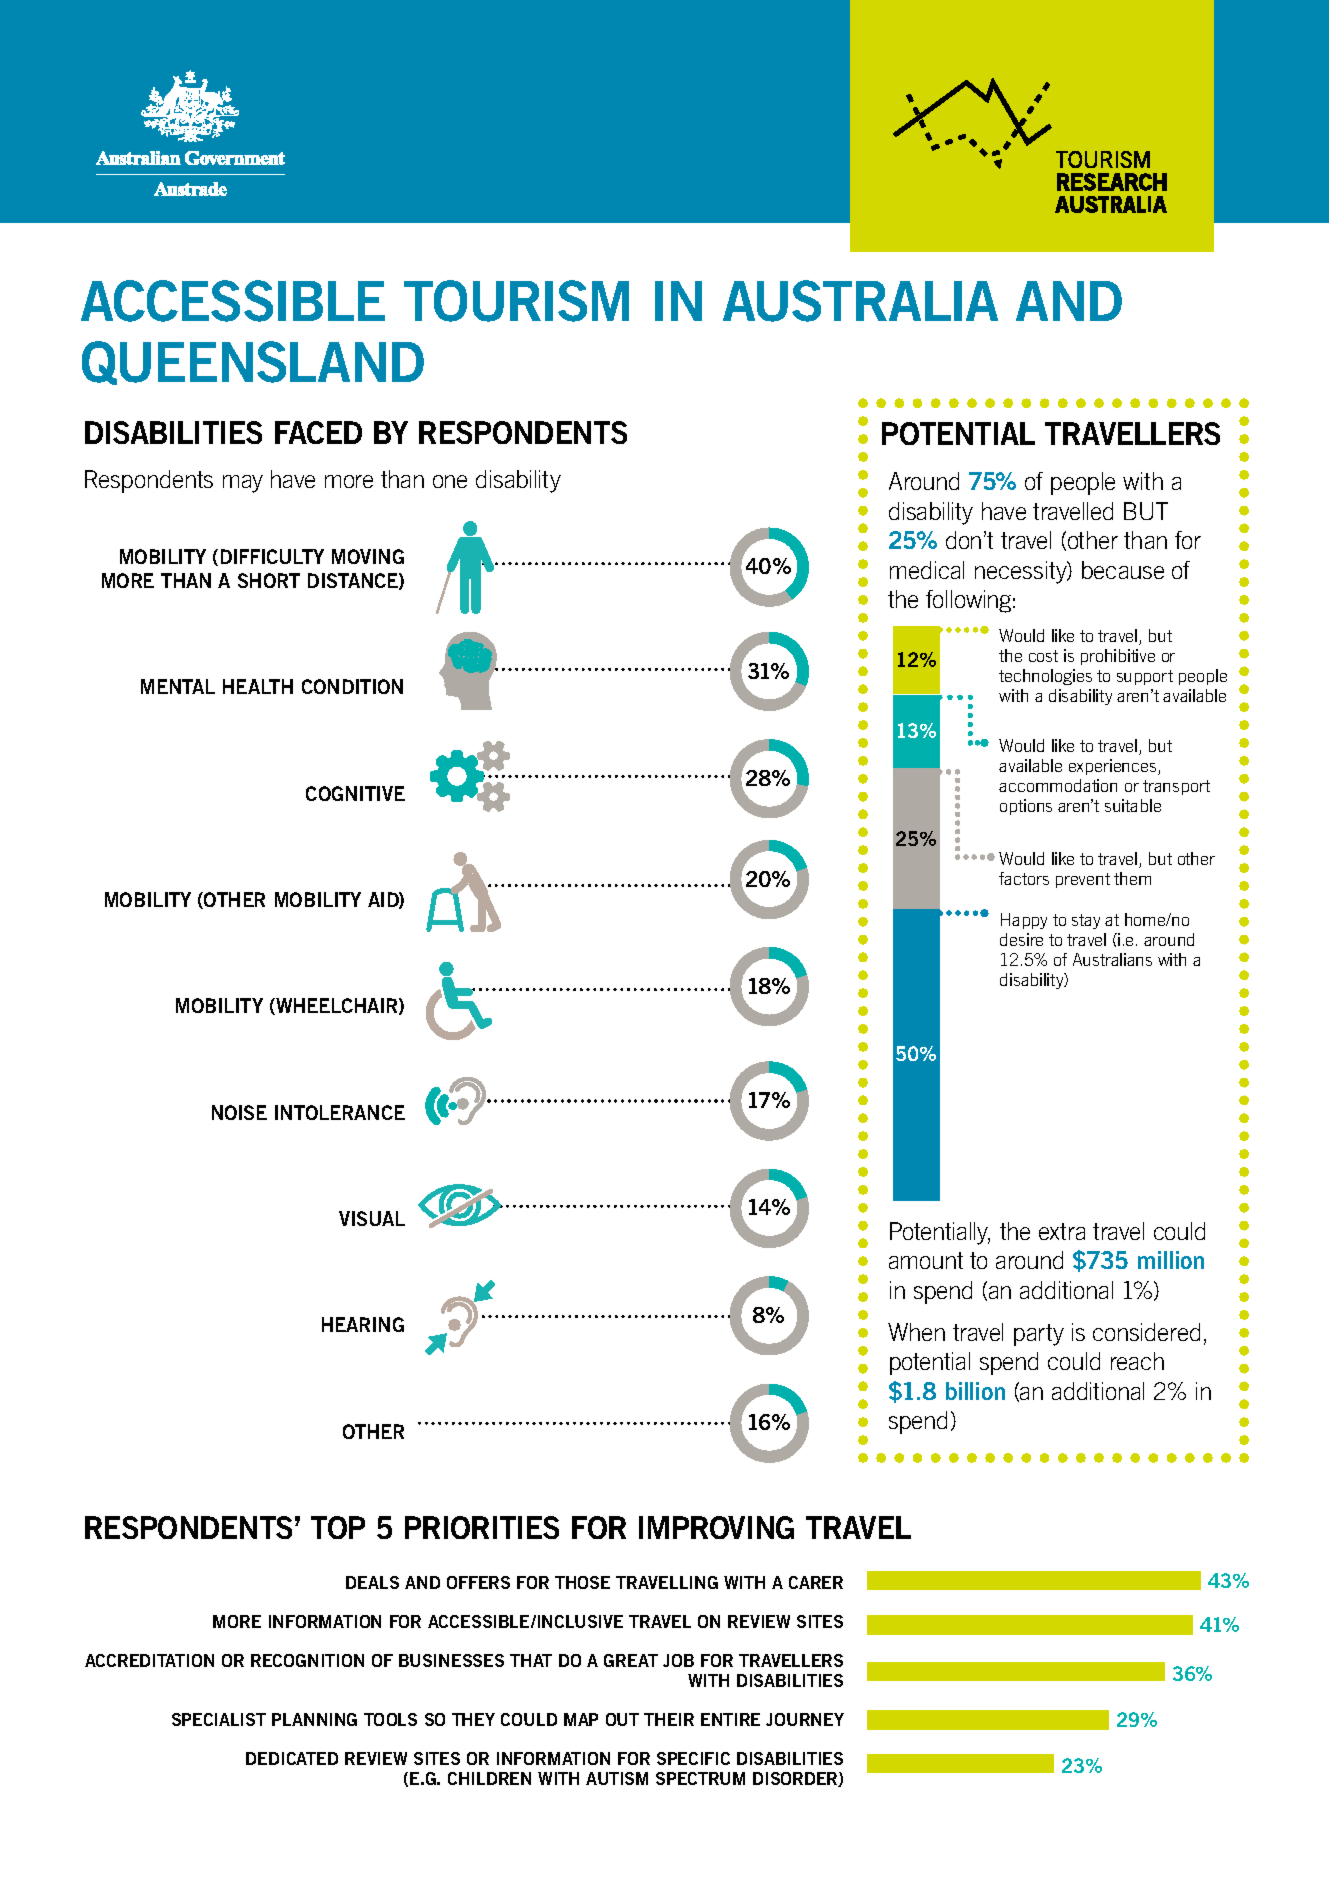 This document has height=1879, width=1329. Describe the element at coordinates (1021, 939) in the document. I see `desire` at that location.
